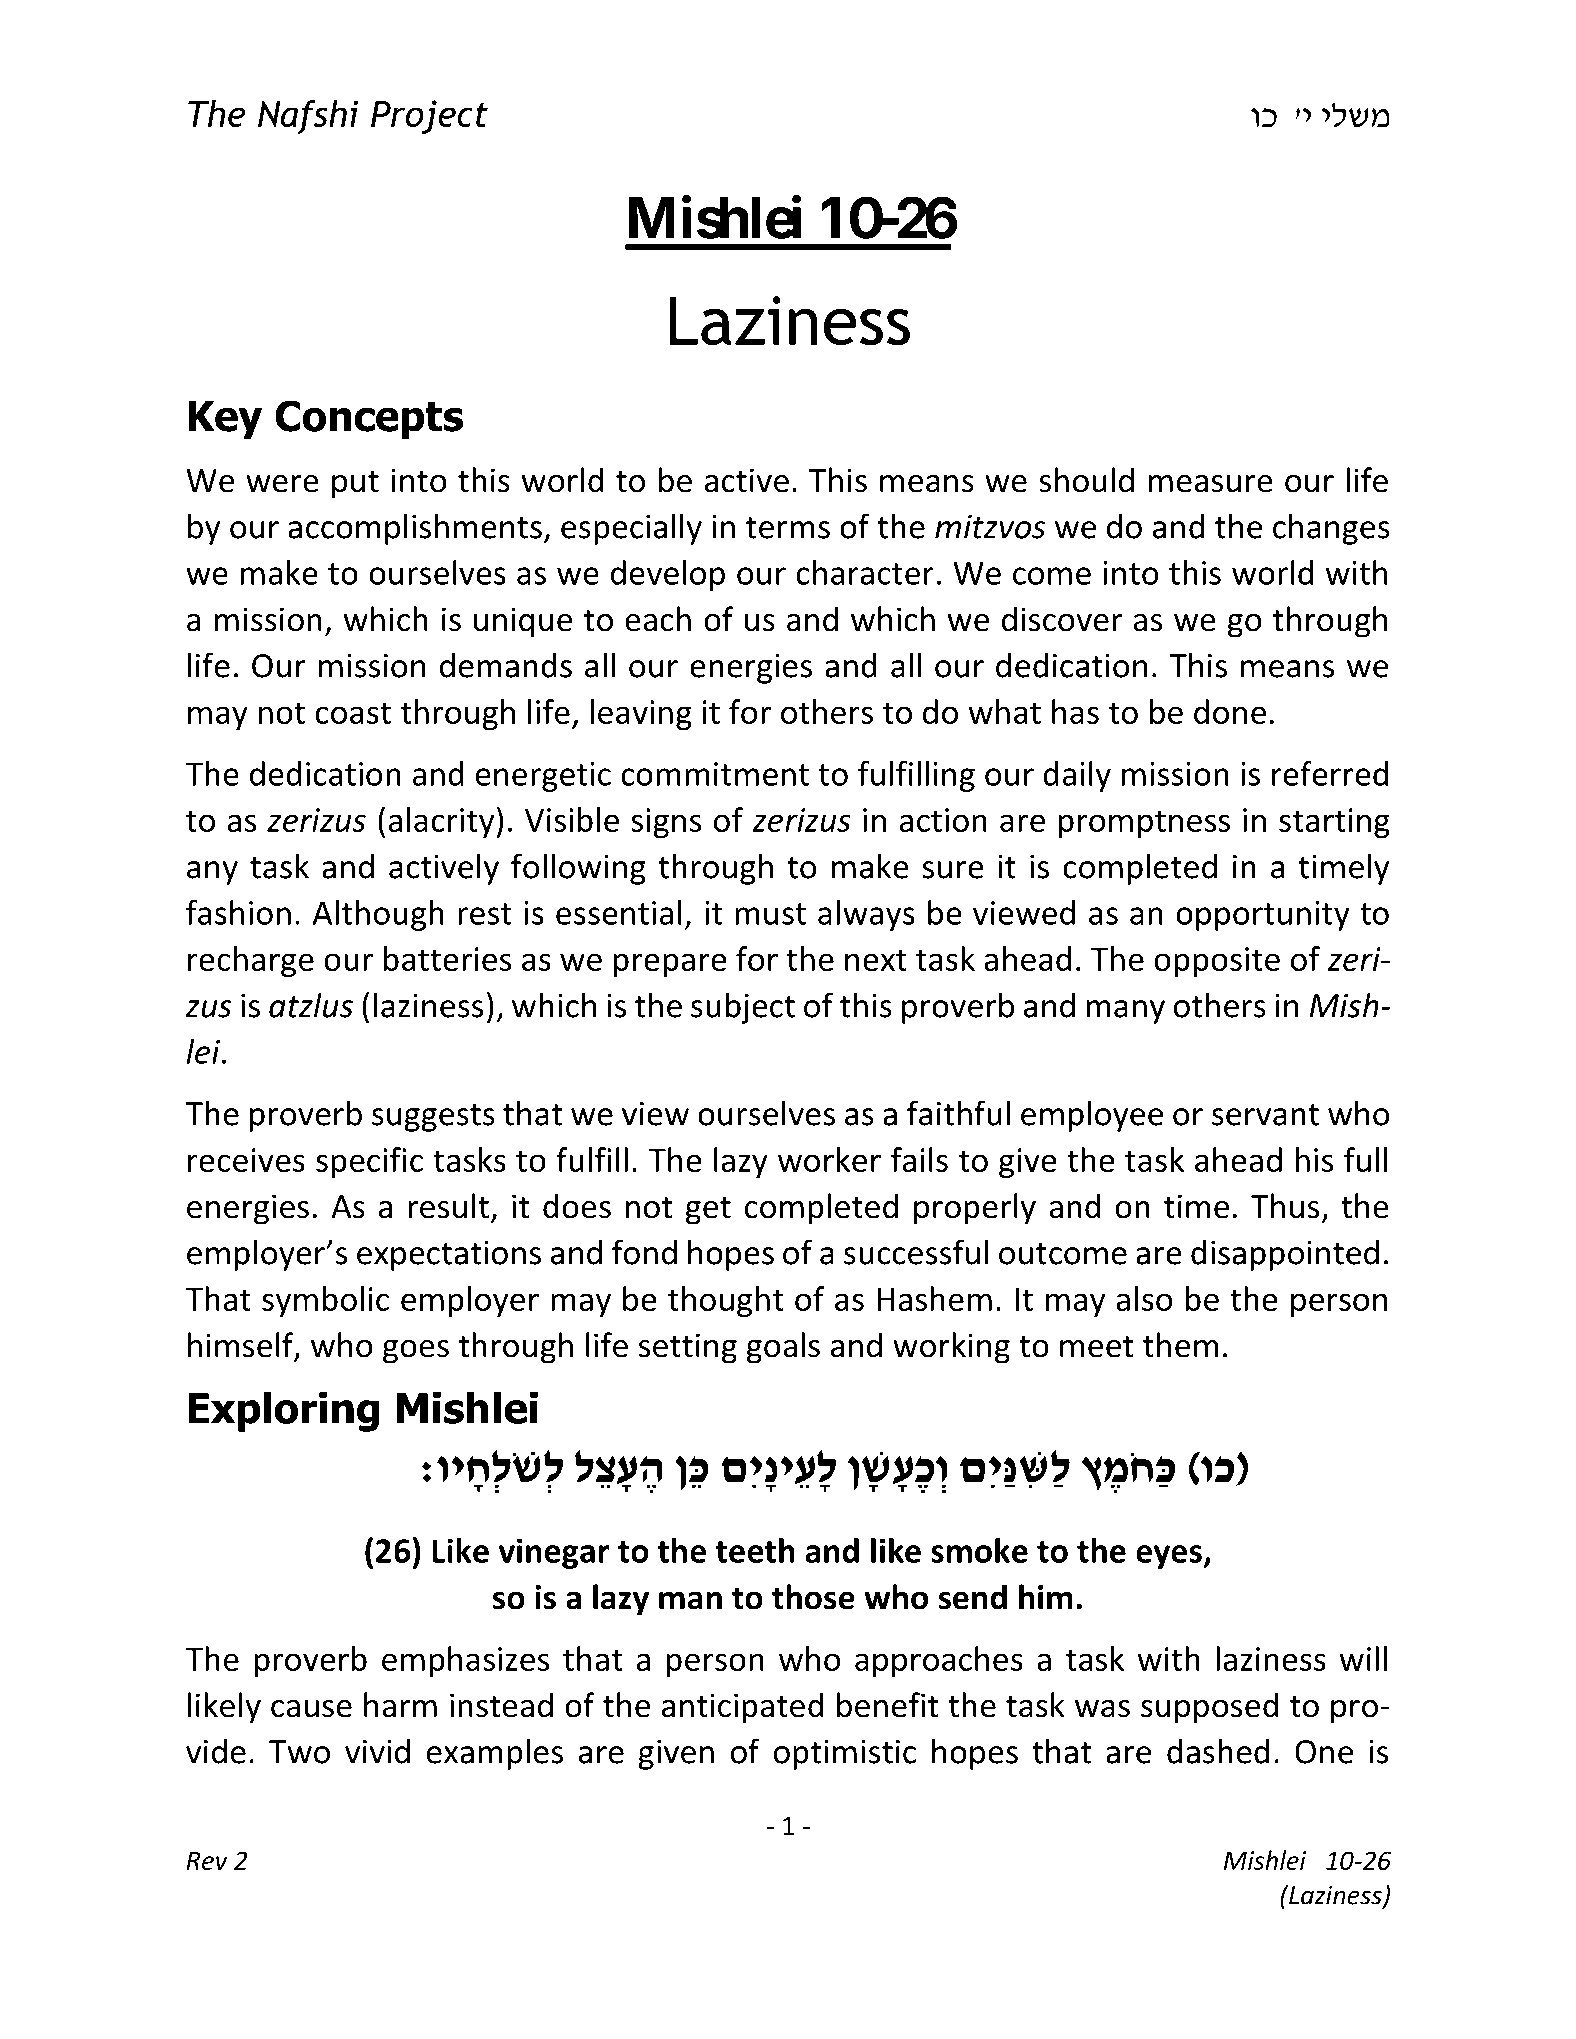 Image resolution: width=1576 pixels, height=2039 pixels. Describe the element at coordinates (726, 1301) in the screenshot. I see `thought` at that location.
